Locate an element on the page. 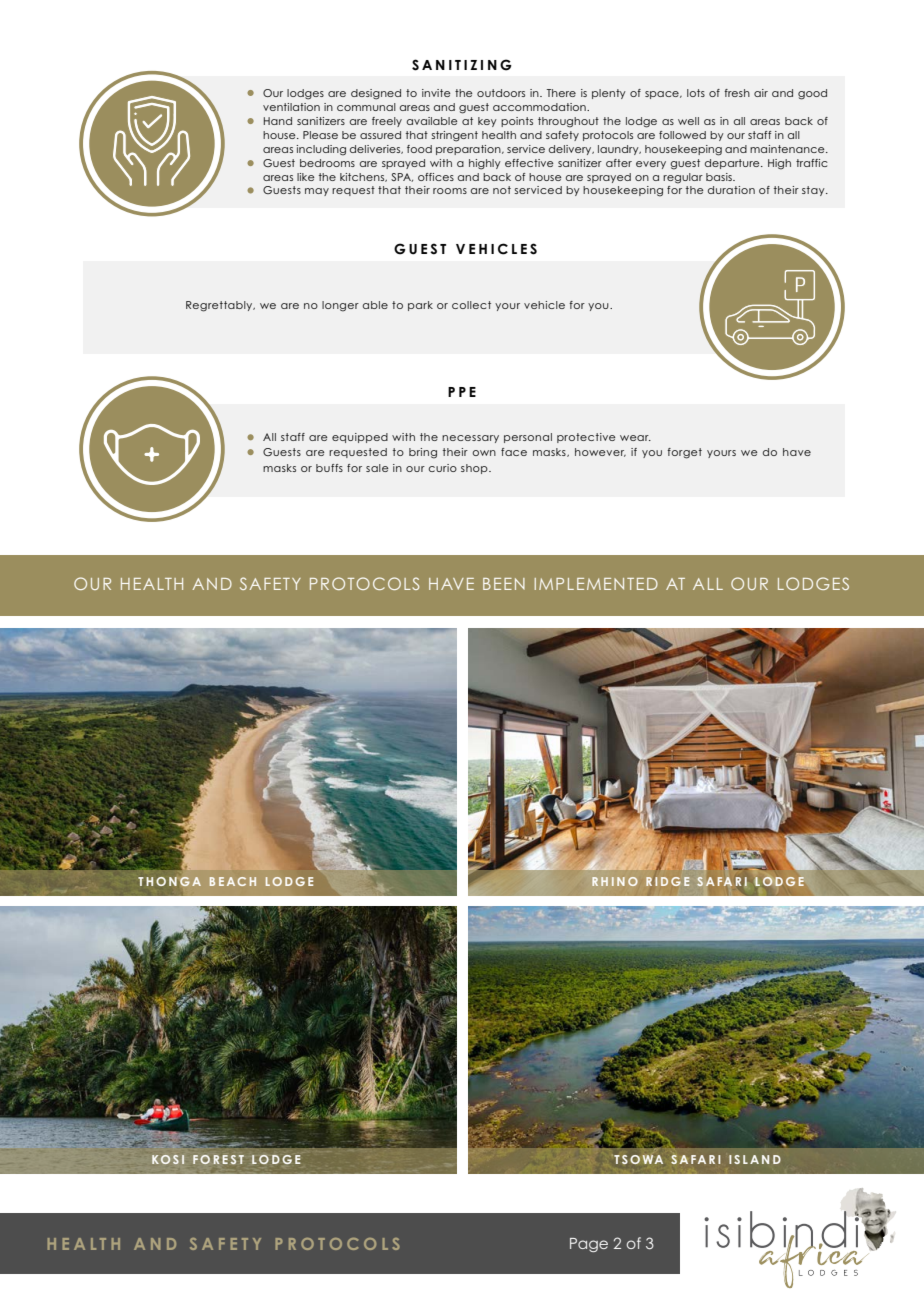 The image size is (924, 1308). however is located at coordinates (600, 452).
